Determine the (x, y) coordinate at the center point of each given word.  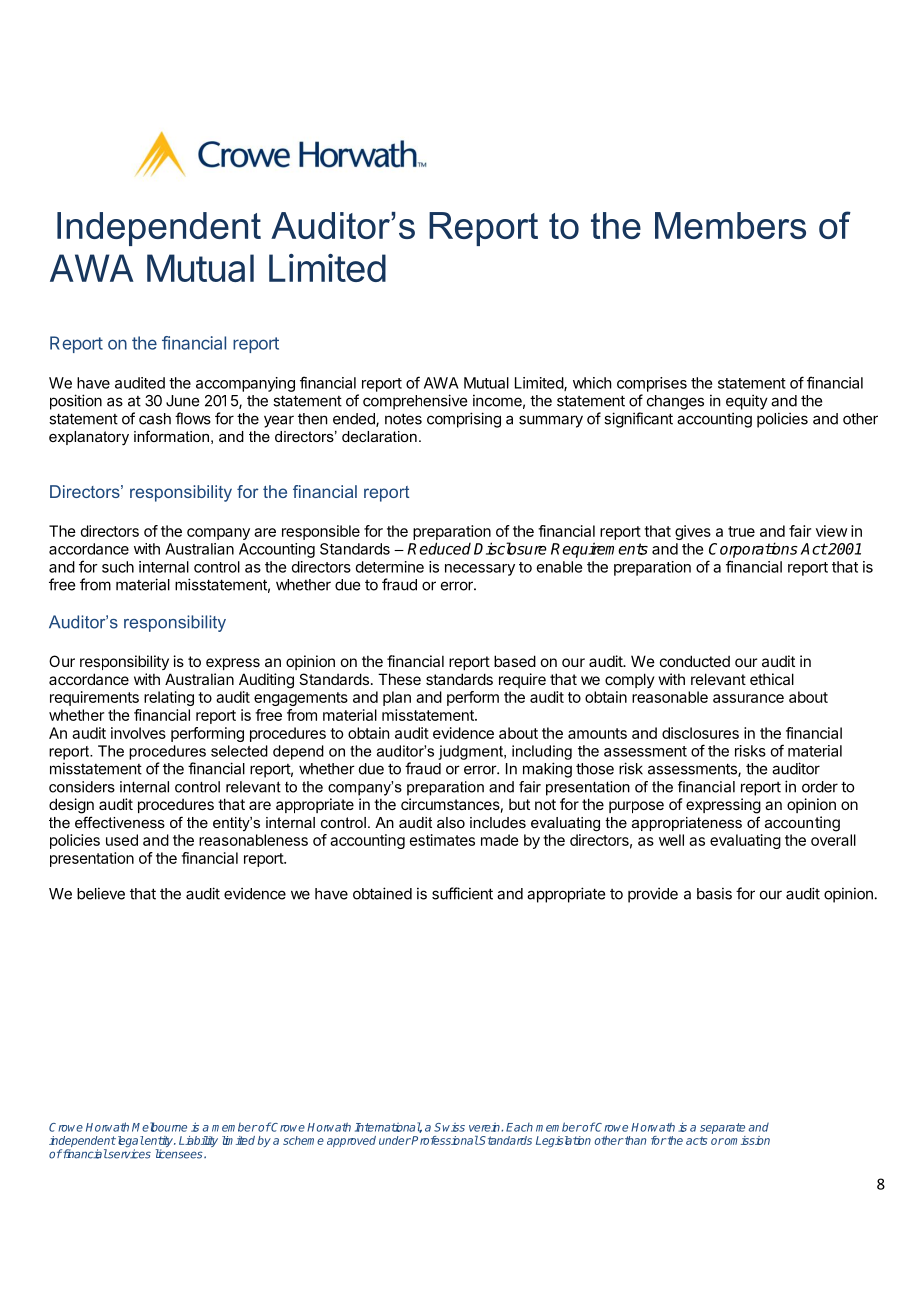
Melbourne (159, 1127)
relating (169, 698)
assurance (748, 698)
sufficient (462, 893)
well (671, 840)
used (122, 840)
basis (714, 893)
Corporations (753, 550)
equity (747, 402)
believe (101, 893)
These (399, 679)
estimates (442, 840)
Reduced (439, 548)
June (182, 401)
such (118, 567)
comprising (464, 420)
